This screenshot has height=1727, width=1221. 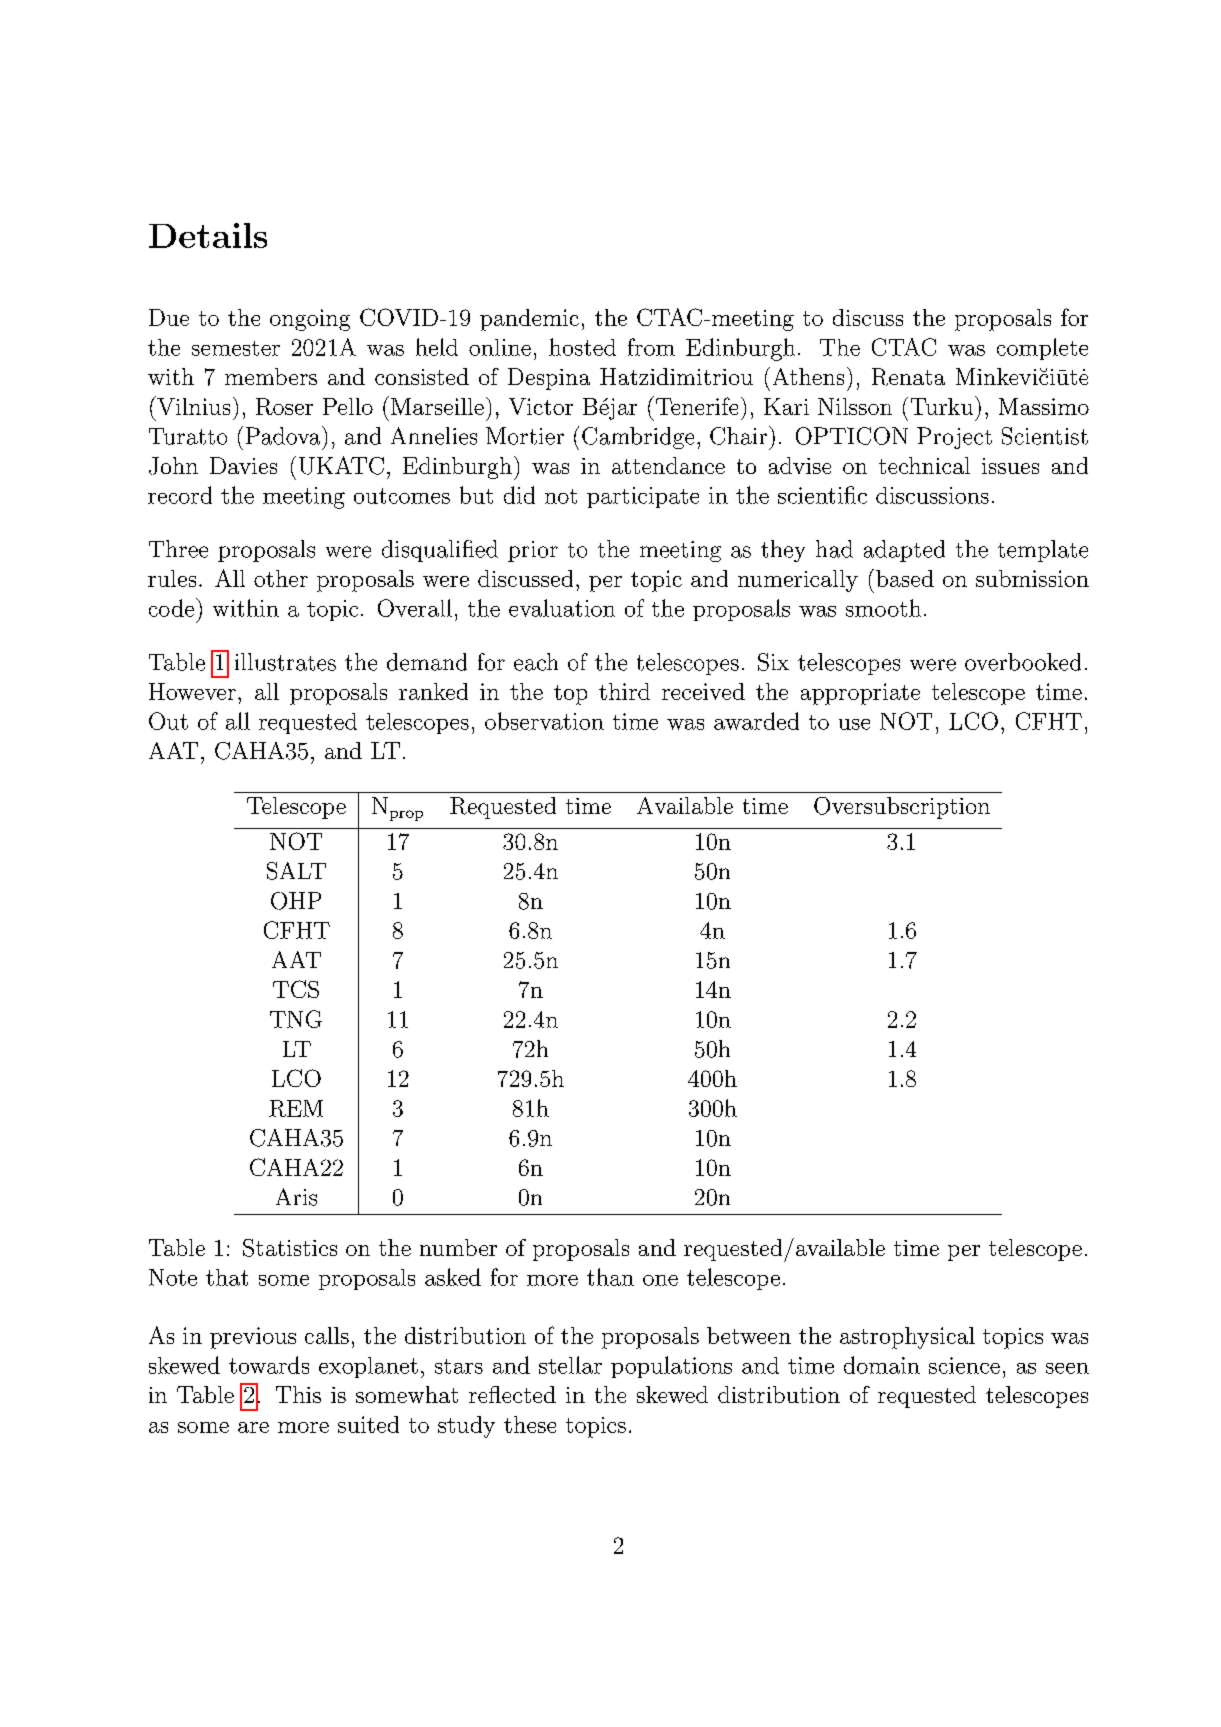 What do you see at coordinates (570, 1365) in the screenshot?
I see `stellar` at bounding box center [570, 1365].
